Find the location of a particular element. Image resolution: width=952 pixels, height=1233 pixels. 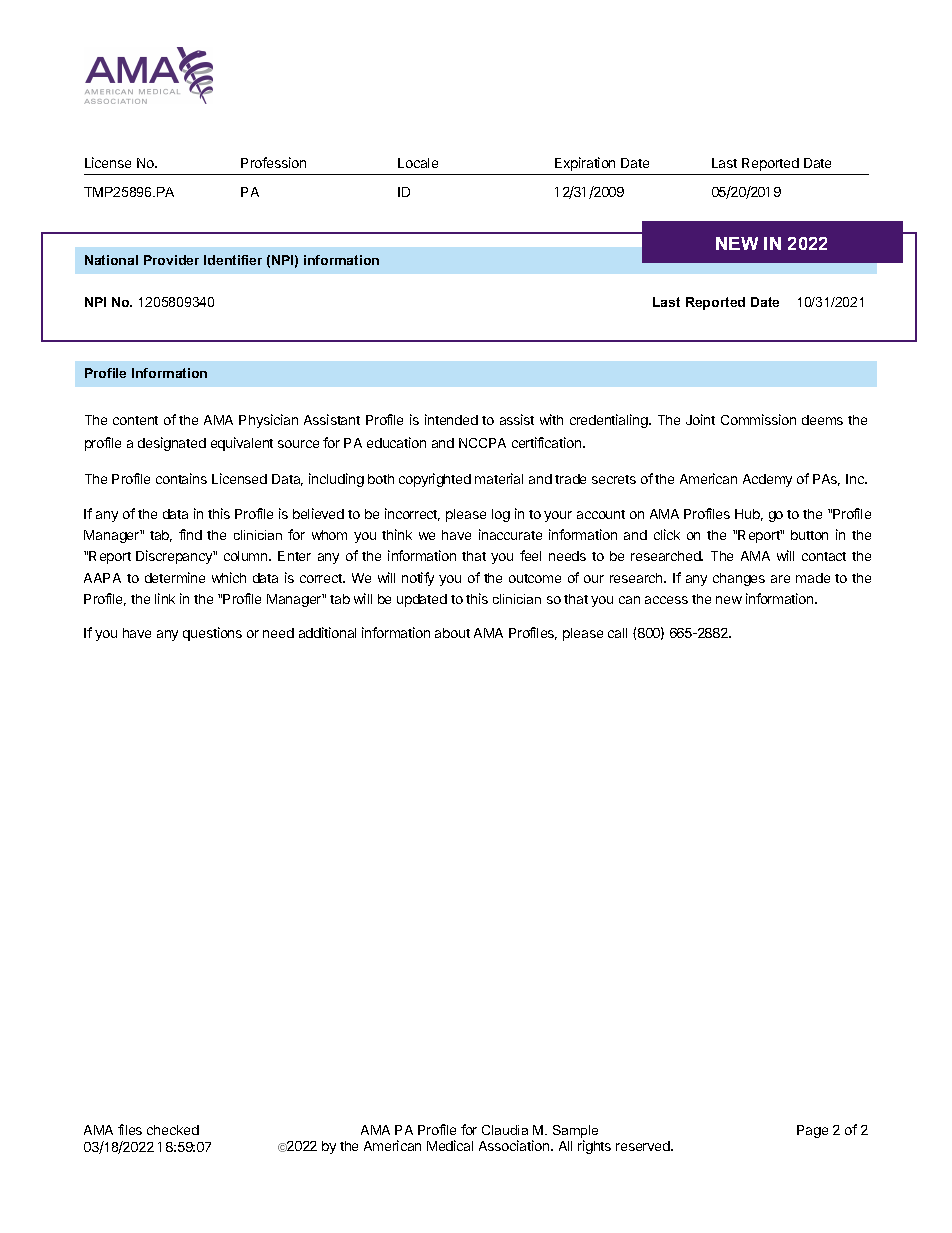

Profession is located at coordinates (273, 162).
